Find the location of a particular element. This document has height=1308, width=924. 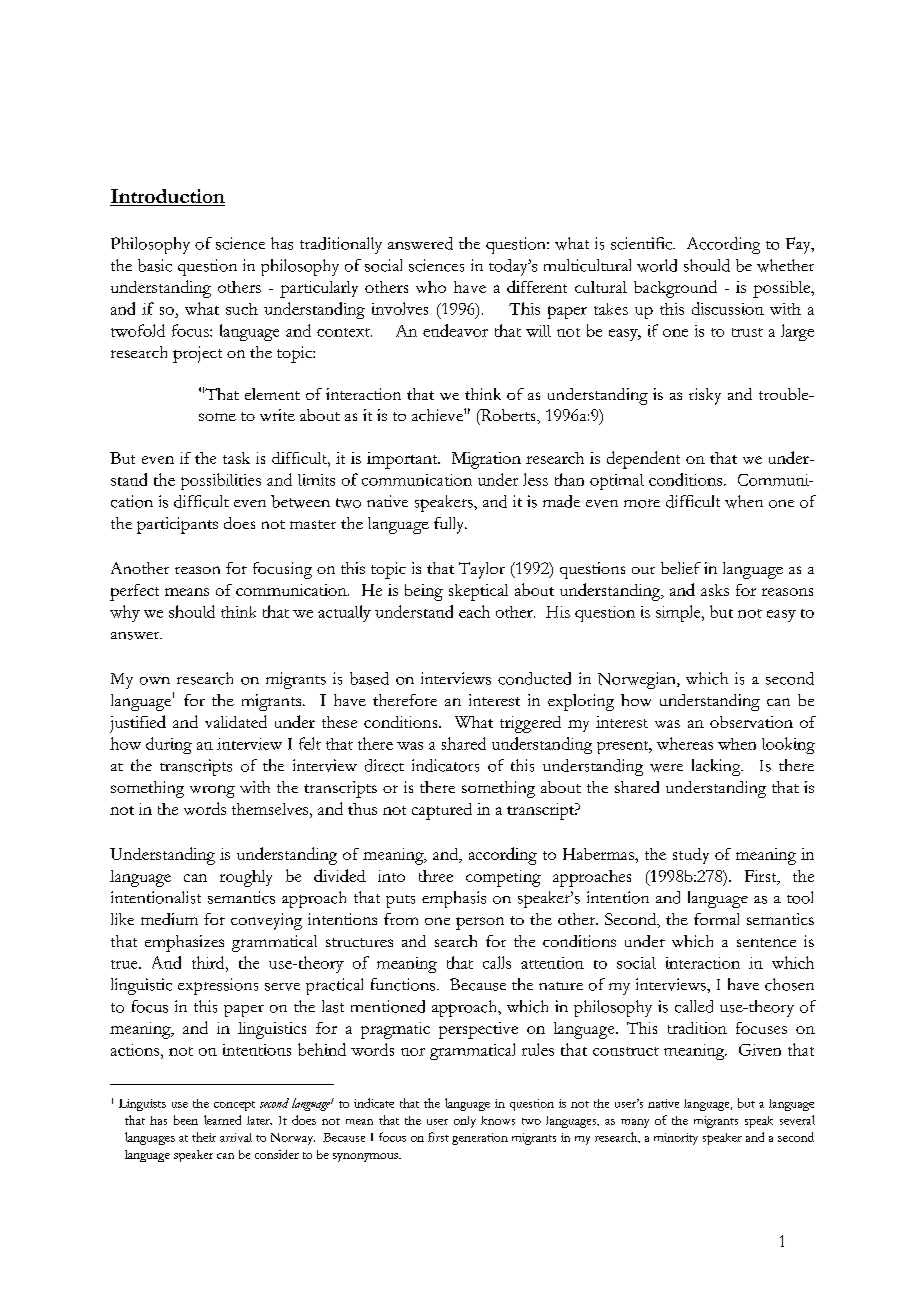

wrong is located at coordinates (212, 791).
